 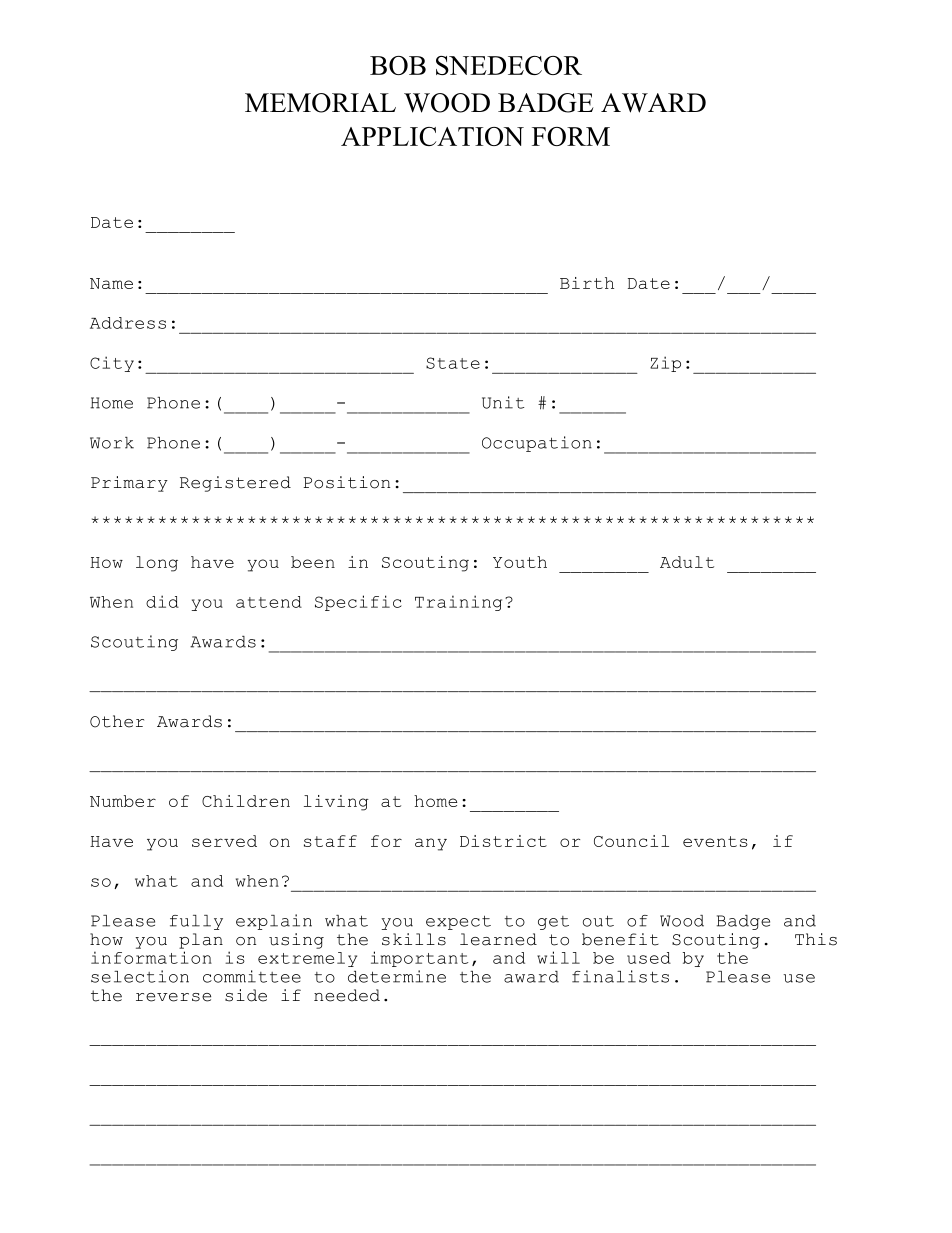 What do you see at coordinates (649, 958) in the page?
I see `used` at bounding box center [649, 958].
